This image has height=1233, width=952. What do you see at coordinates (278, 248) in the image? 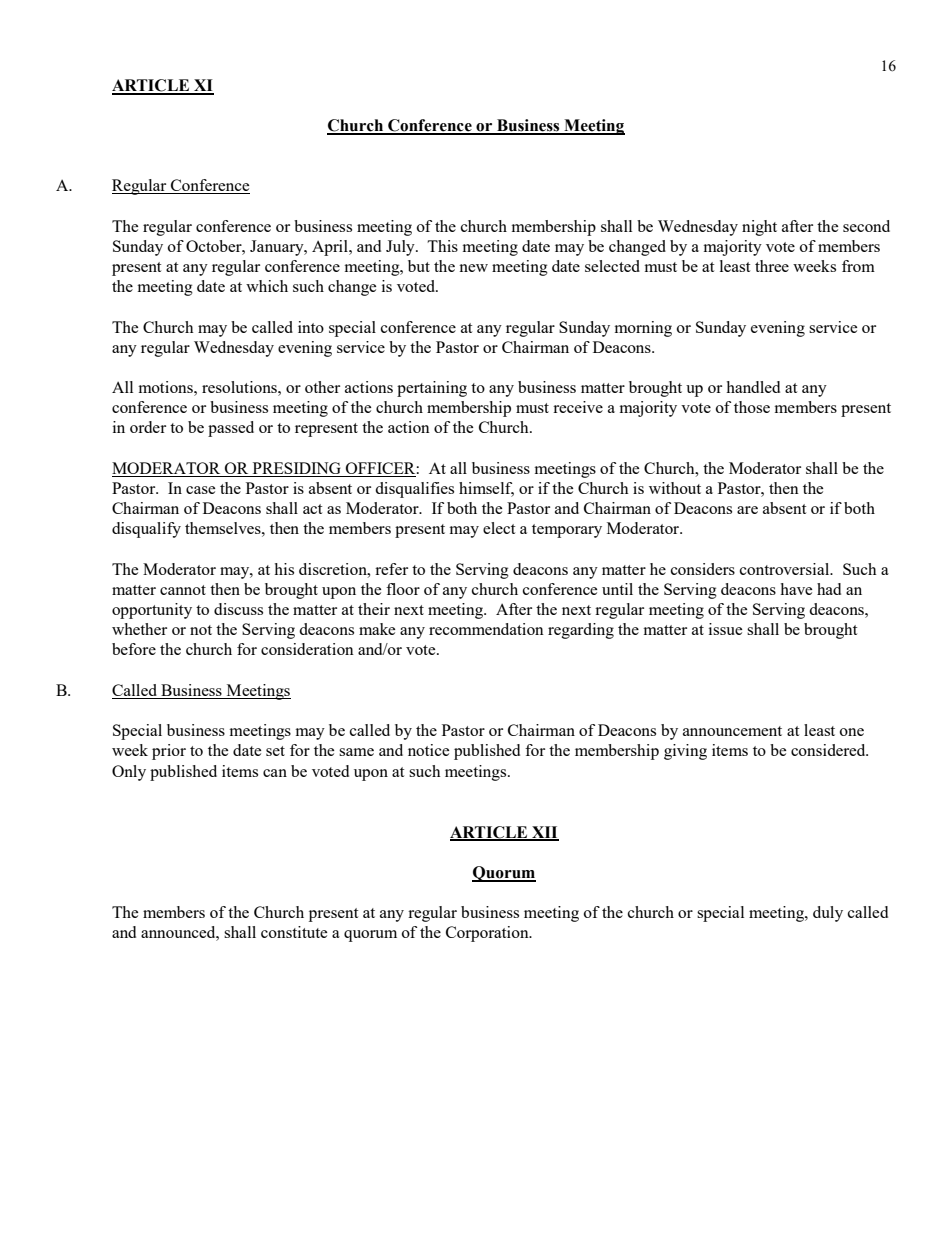
I see `January` at bounding box center [278, 248].
